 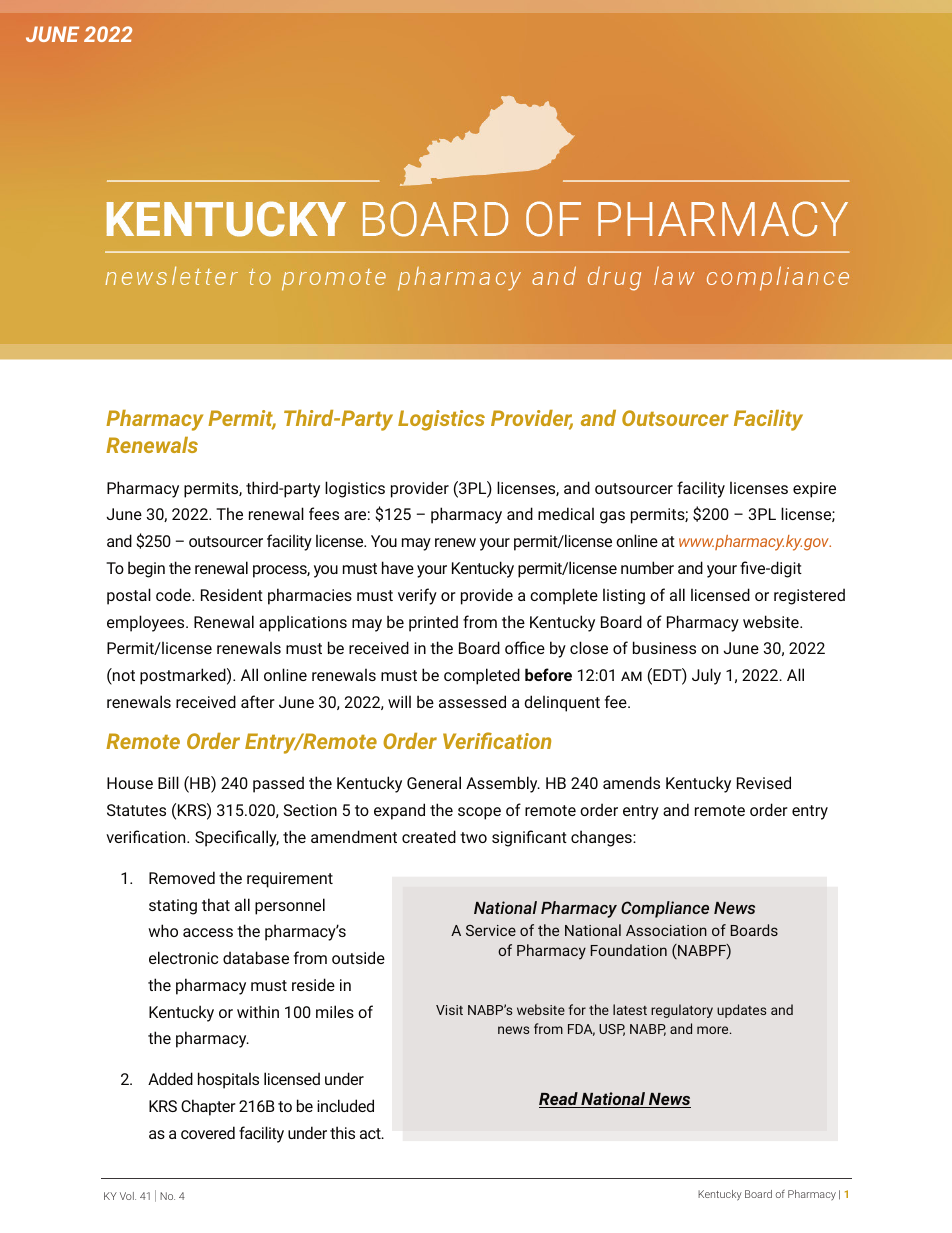 I want to click on fees, so click(x=324, y=513).
